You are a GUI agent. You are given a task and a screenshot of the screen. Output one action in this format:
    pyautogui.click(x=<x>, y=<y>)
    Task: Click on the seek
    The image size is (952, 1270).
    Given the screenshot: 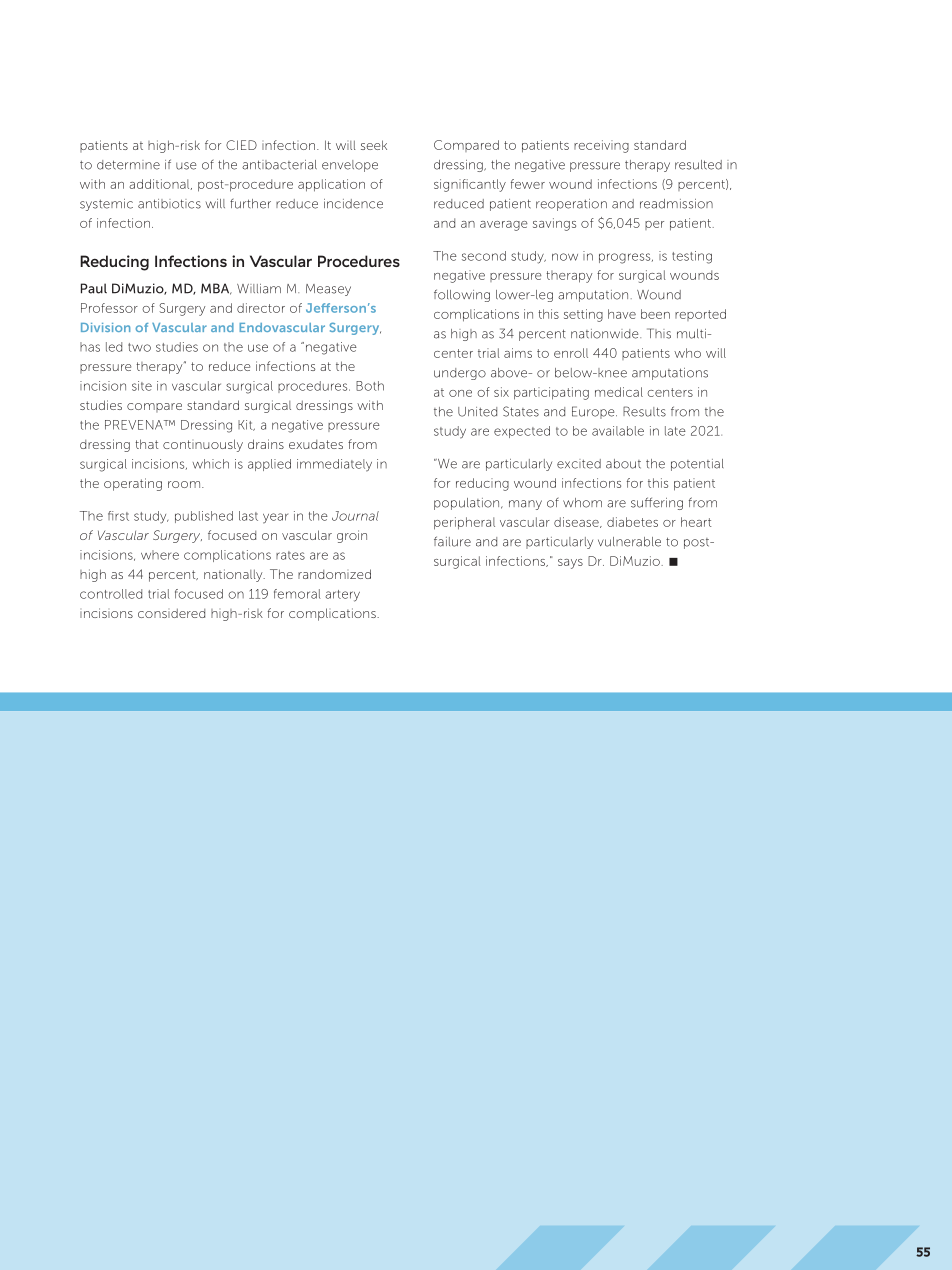 What is the action you would take?
    pyautogui.click(x=374, y=145)
